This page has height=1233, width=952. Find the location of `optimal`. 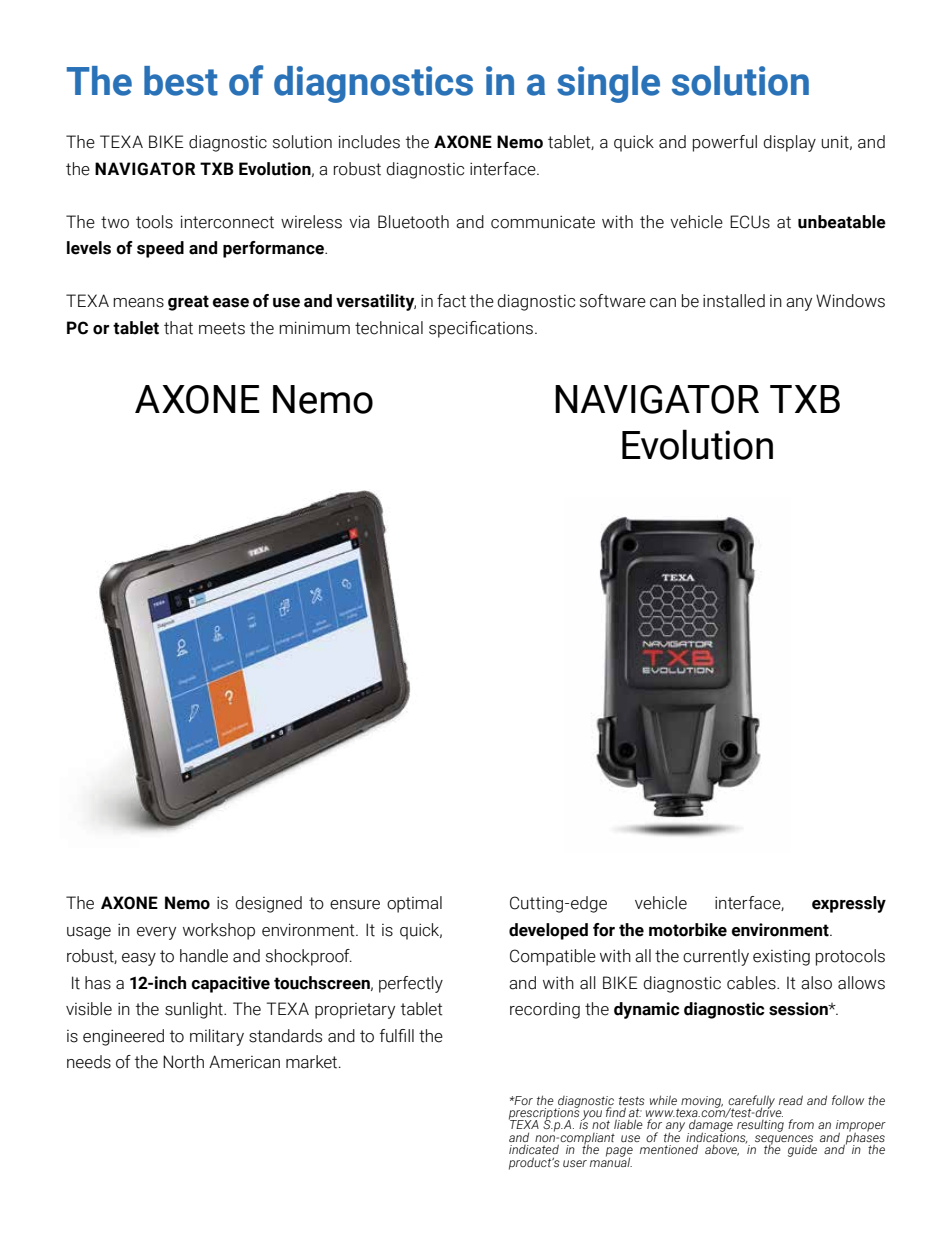

optimal is located at coordinates (414, 904).
